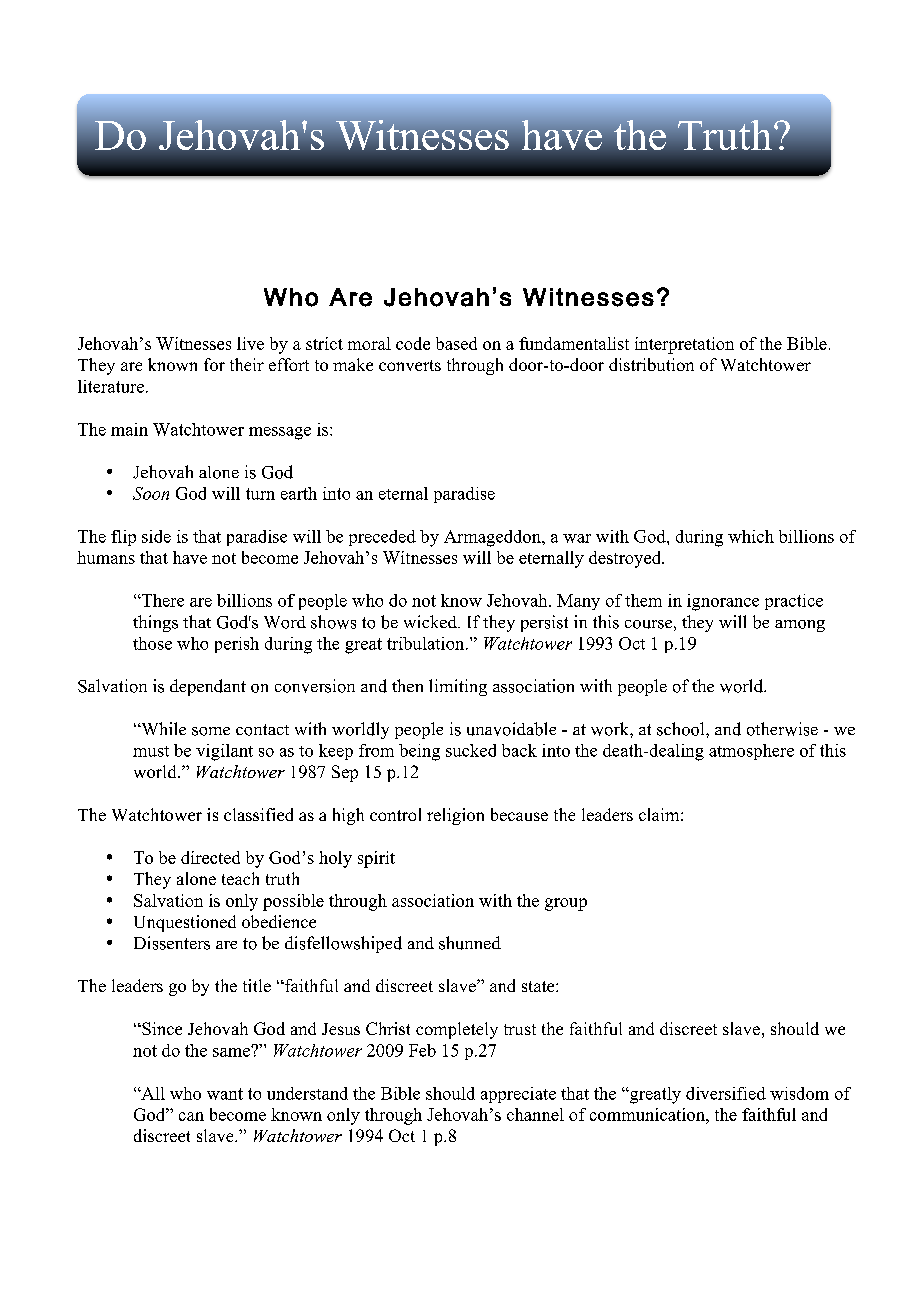 This image has width=924, height=1308. Describe the element at coordinates (682, 729) in the image. I see `school` at that location.
